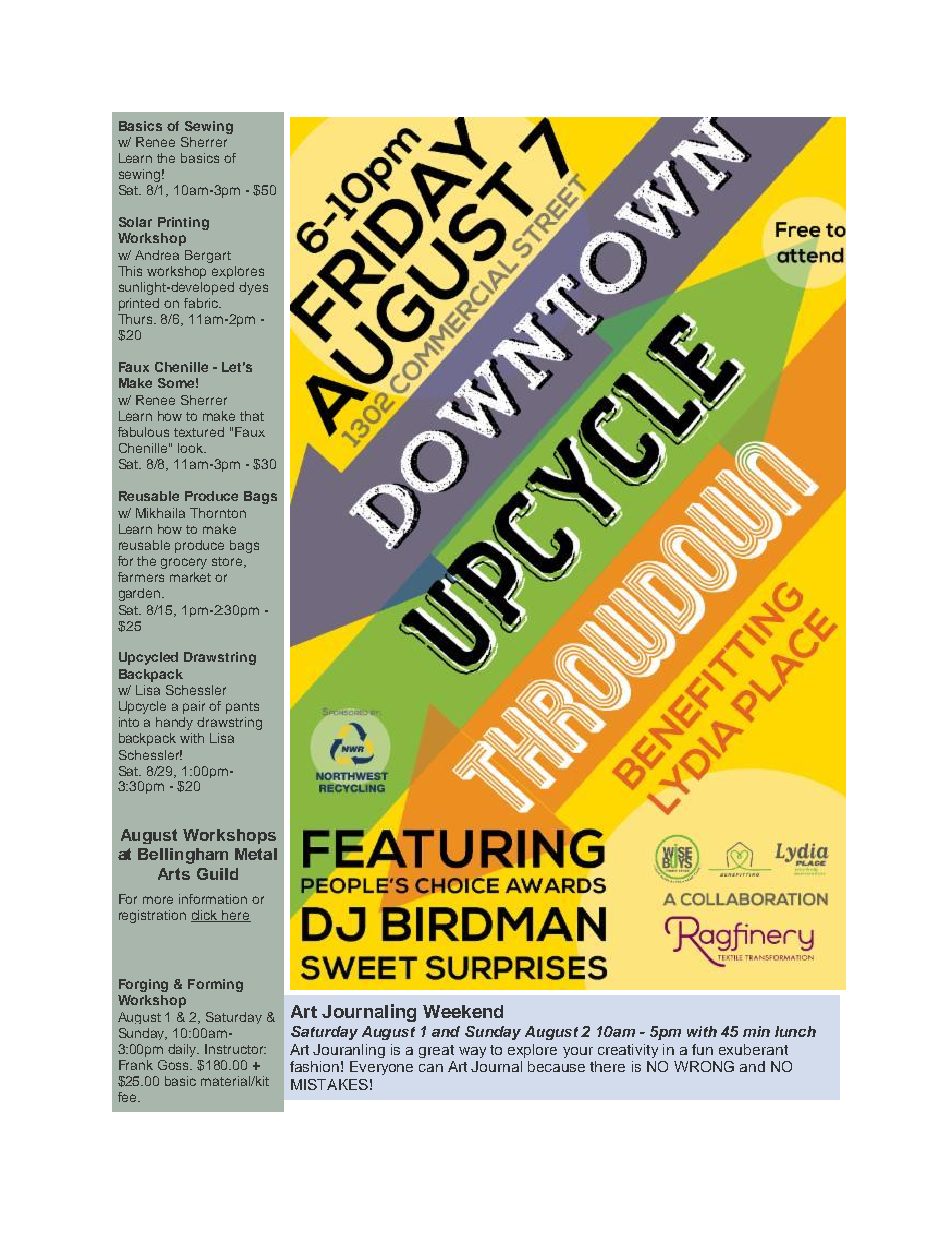 Image resolution: width=952 pixels, height=1233 pixels. Describe the element at coordinates (242, 708) in the image. I see `pants` at that location.
